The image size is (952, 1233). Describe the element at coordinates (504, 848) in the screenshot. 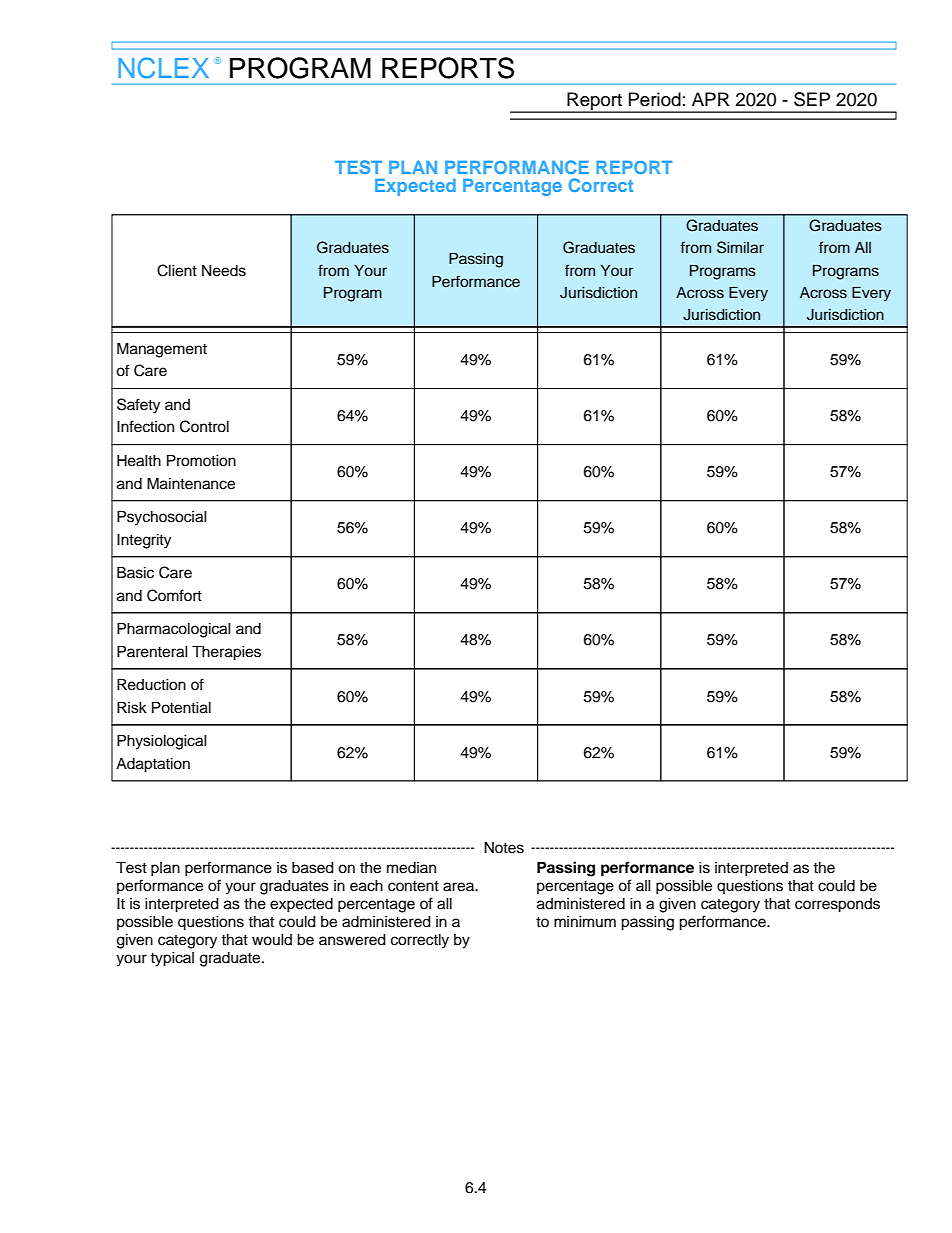

I see `Notes` at that location.
